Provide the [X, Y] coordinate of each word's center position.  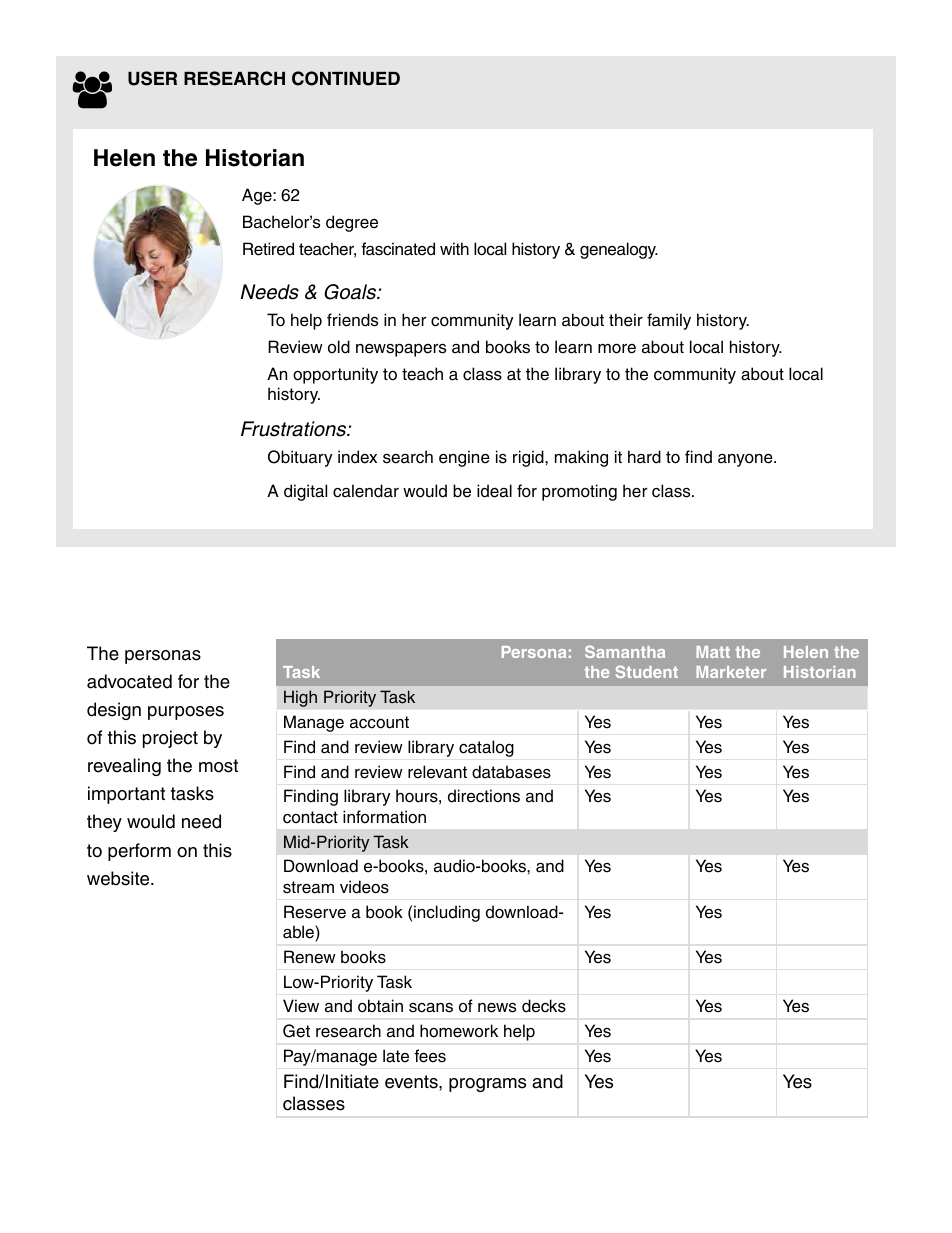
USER [152, 78]
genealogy [619, 250]
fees [430, 1056]
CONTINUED [346, 78]
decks [544, 1006]
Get [296, 1031]
